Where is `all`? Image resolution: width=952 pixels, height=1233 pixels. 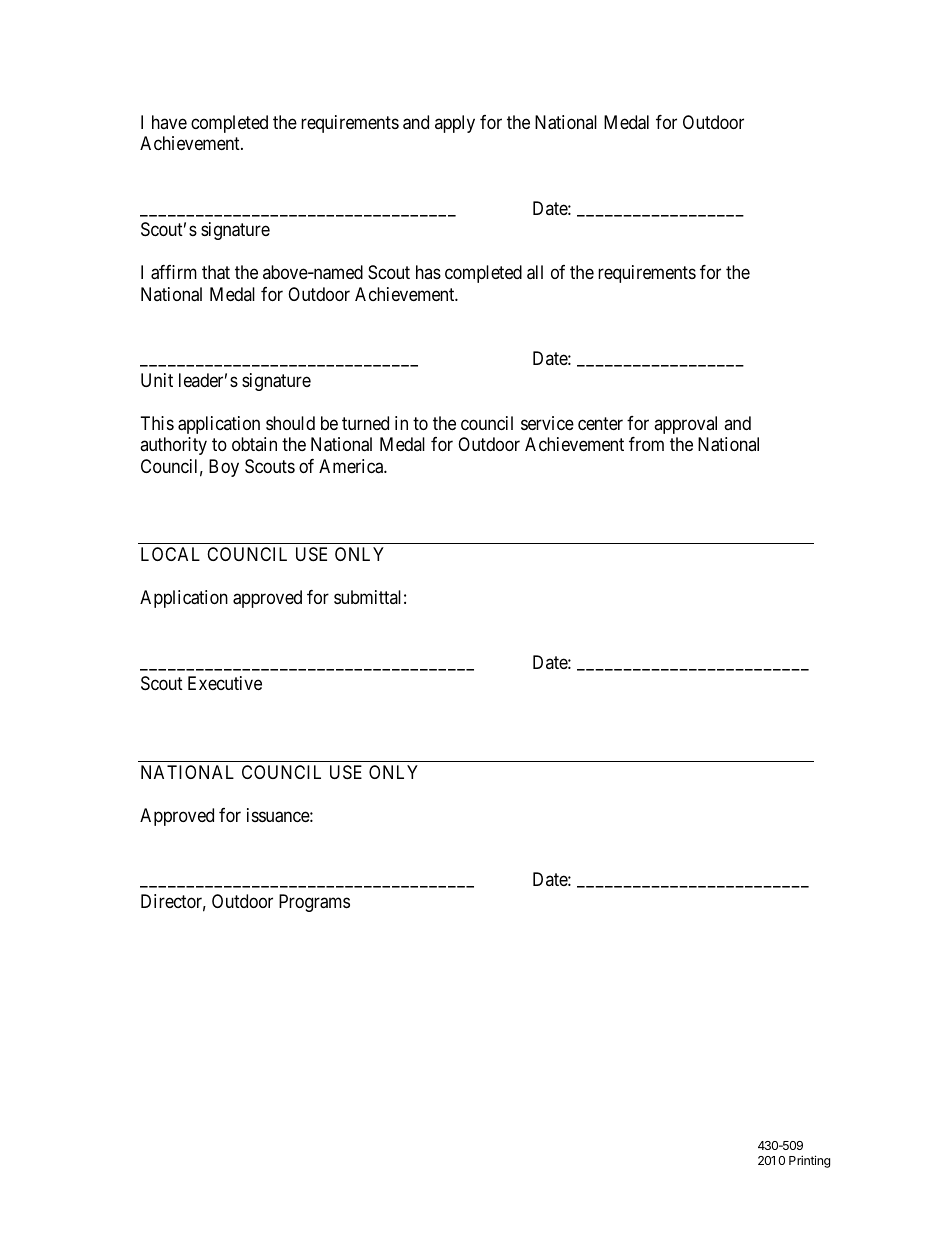 all is located at coordinates (535, 272).
